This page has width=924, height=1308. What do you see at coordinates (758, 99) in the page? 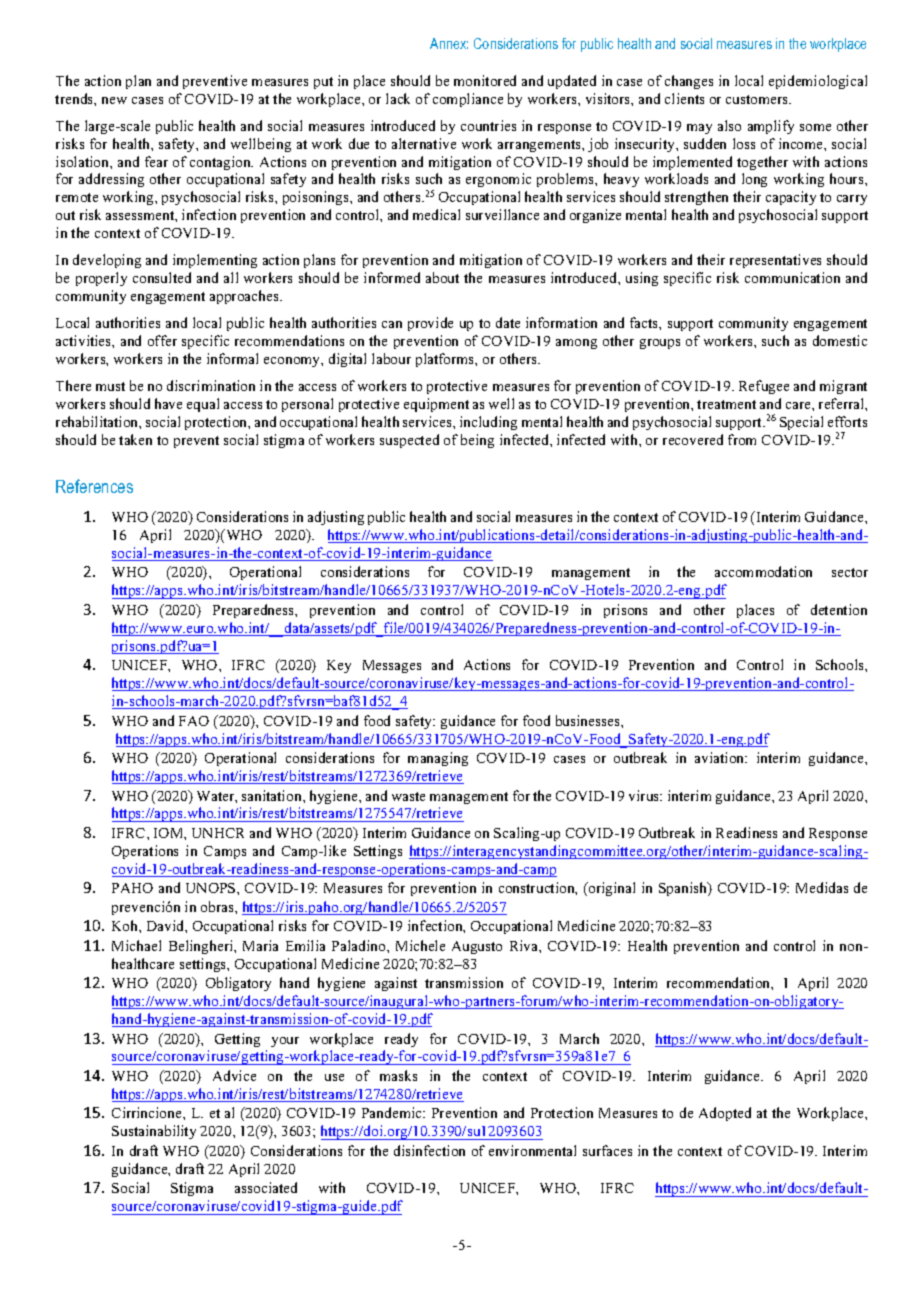
I see `customers` at bounding box center [758, 99].
